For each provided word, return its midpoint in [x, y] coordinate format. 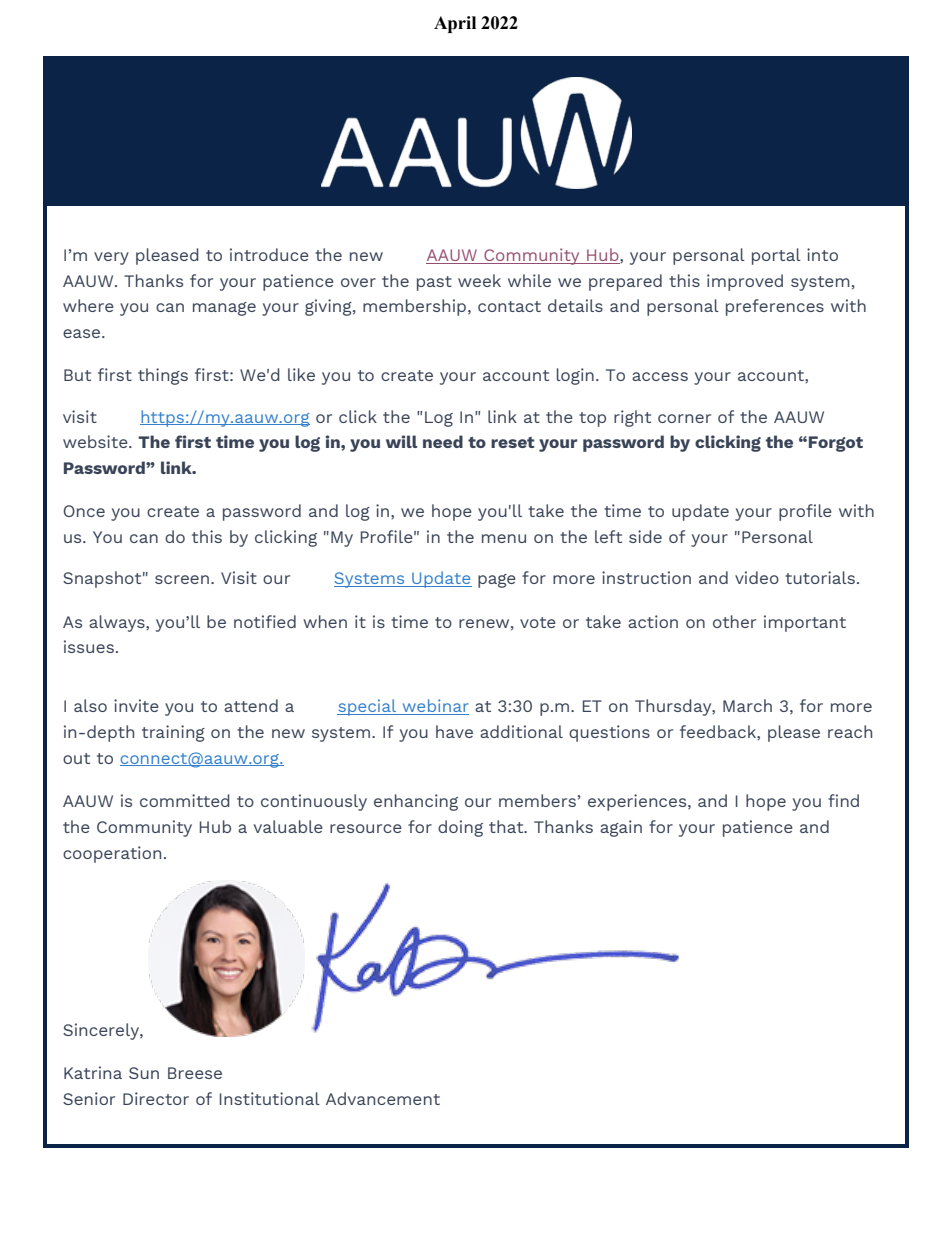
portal [776, 256]
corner [684, 418]
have [454, 731]
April [455, 24]
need [443, 441]
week [479, 280]
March [747, 705]
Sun [144, 1073]
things [163, 376]
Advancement [383, 1098]
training [173, 733]
